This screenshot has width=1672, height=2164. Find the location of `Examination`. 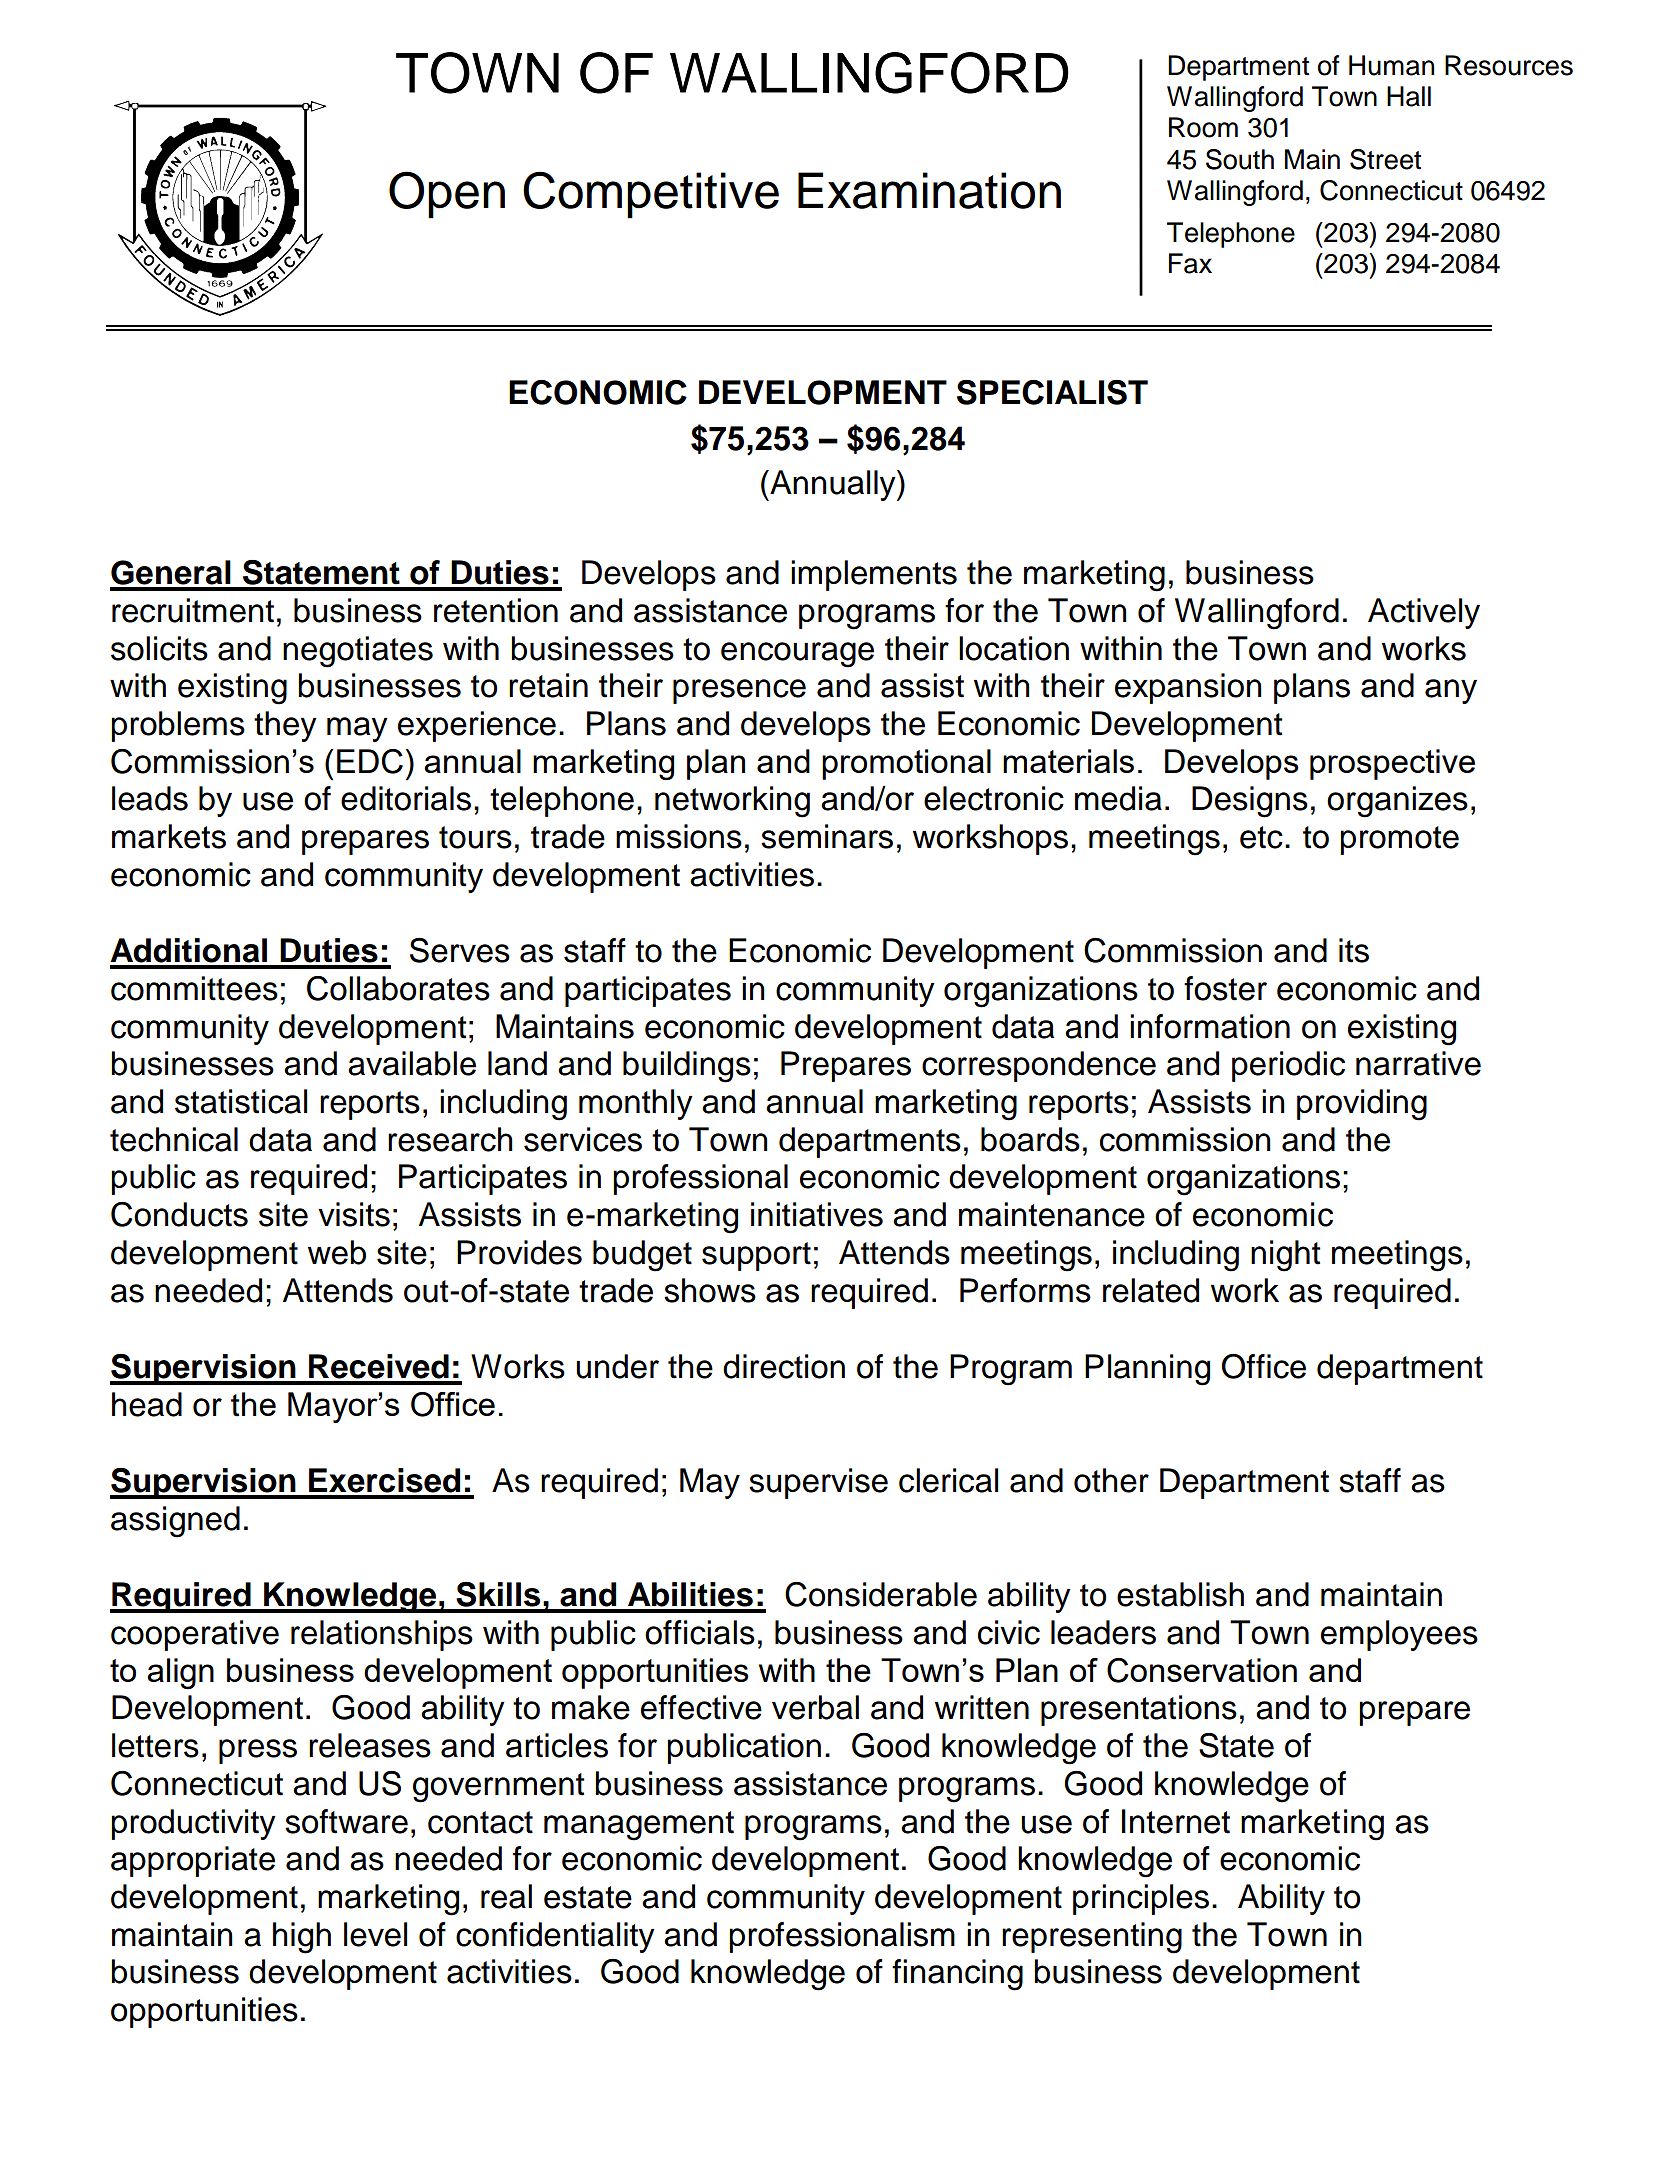

Examination is located at coordinates (929, 190).
